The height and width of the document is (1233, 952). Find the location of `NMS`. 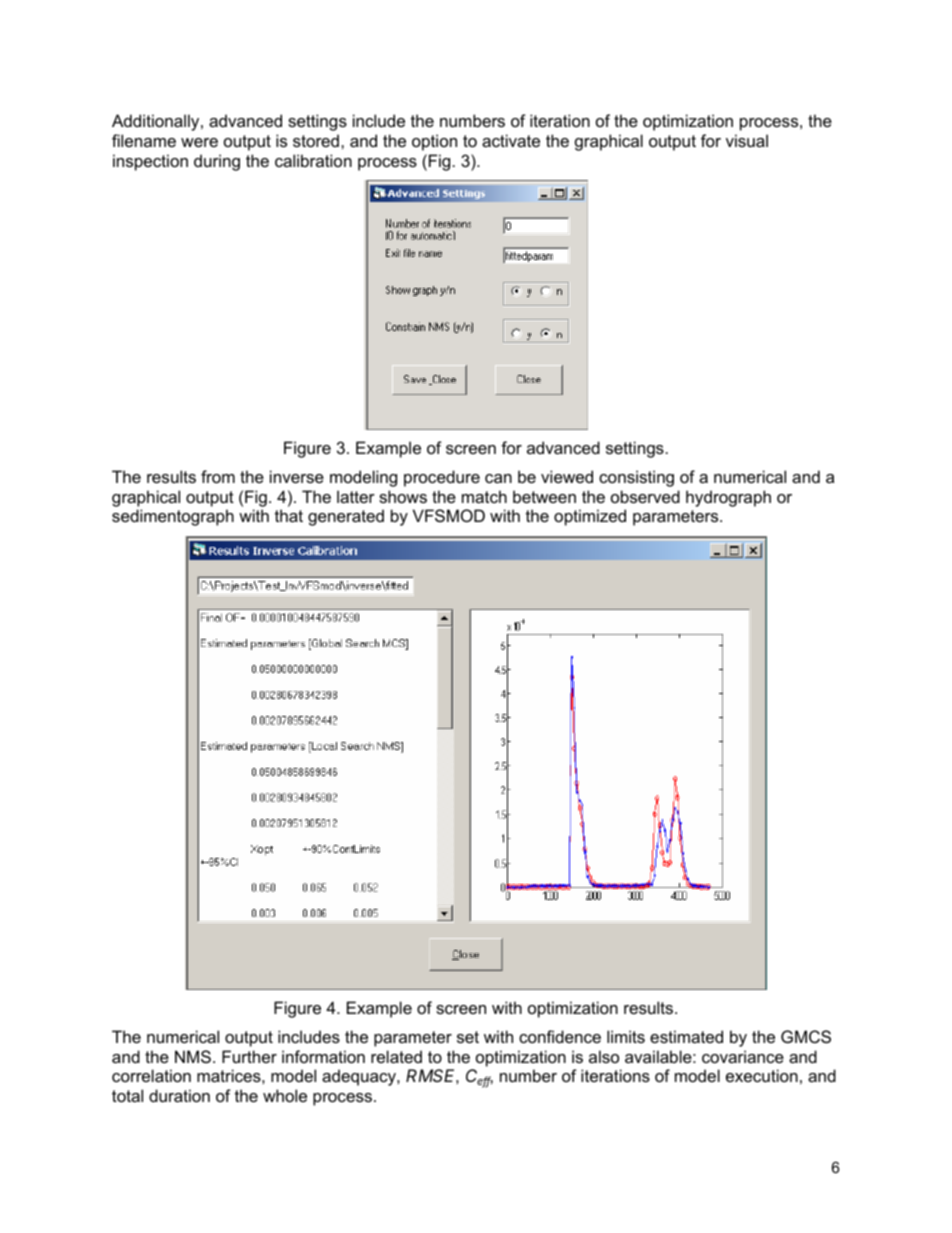

NMS is located at coordinates (193, 1056).
